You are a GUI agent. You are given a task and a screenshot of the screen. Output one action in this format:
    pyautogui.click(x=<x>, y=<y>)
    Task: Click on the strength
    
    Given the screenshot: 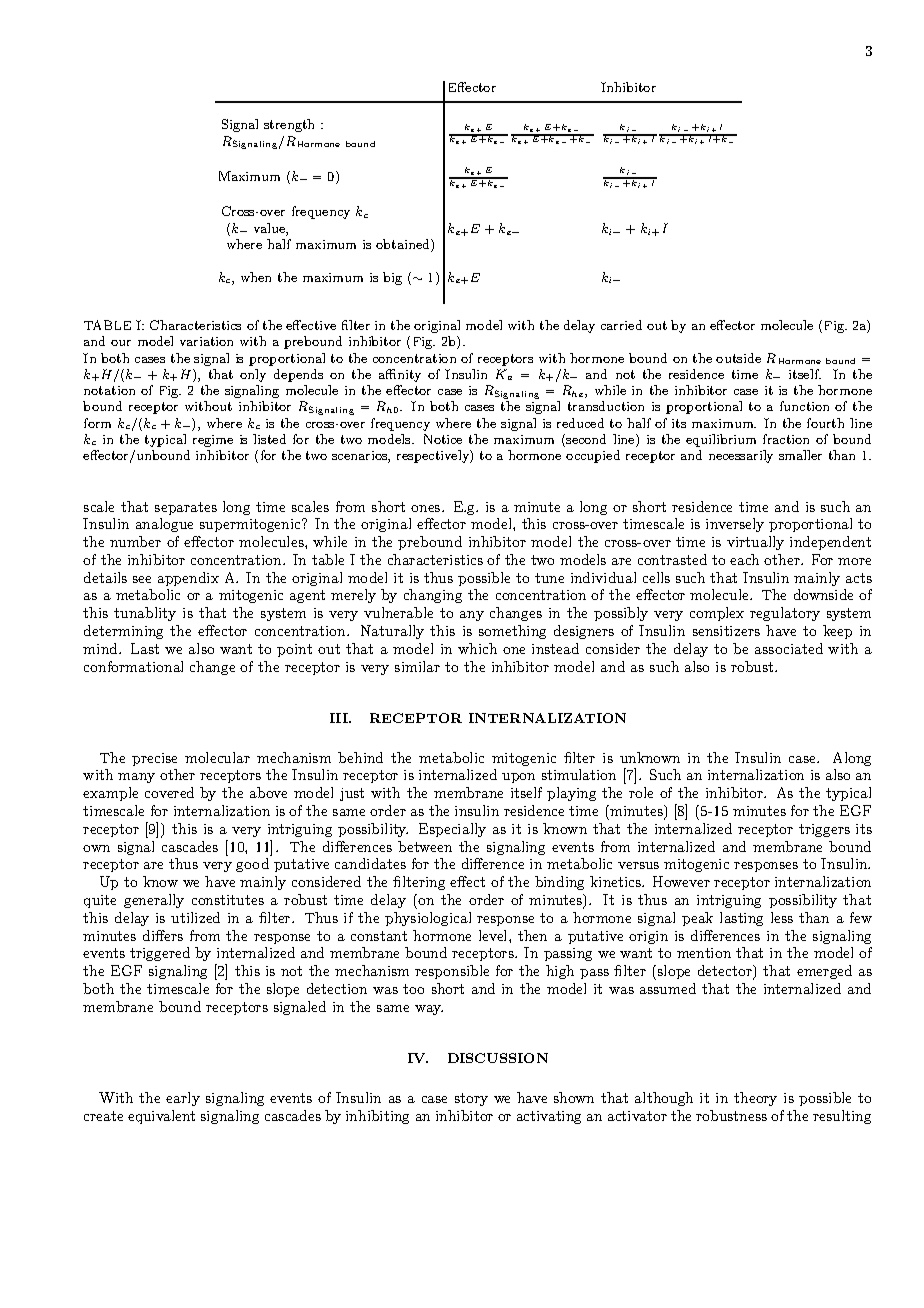 What is the action you would take?
    pyautogui.click(x=289, y=125)
